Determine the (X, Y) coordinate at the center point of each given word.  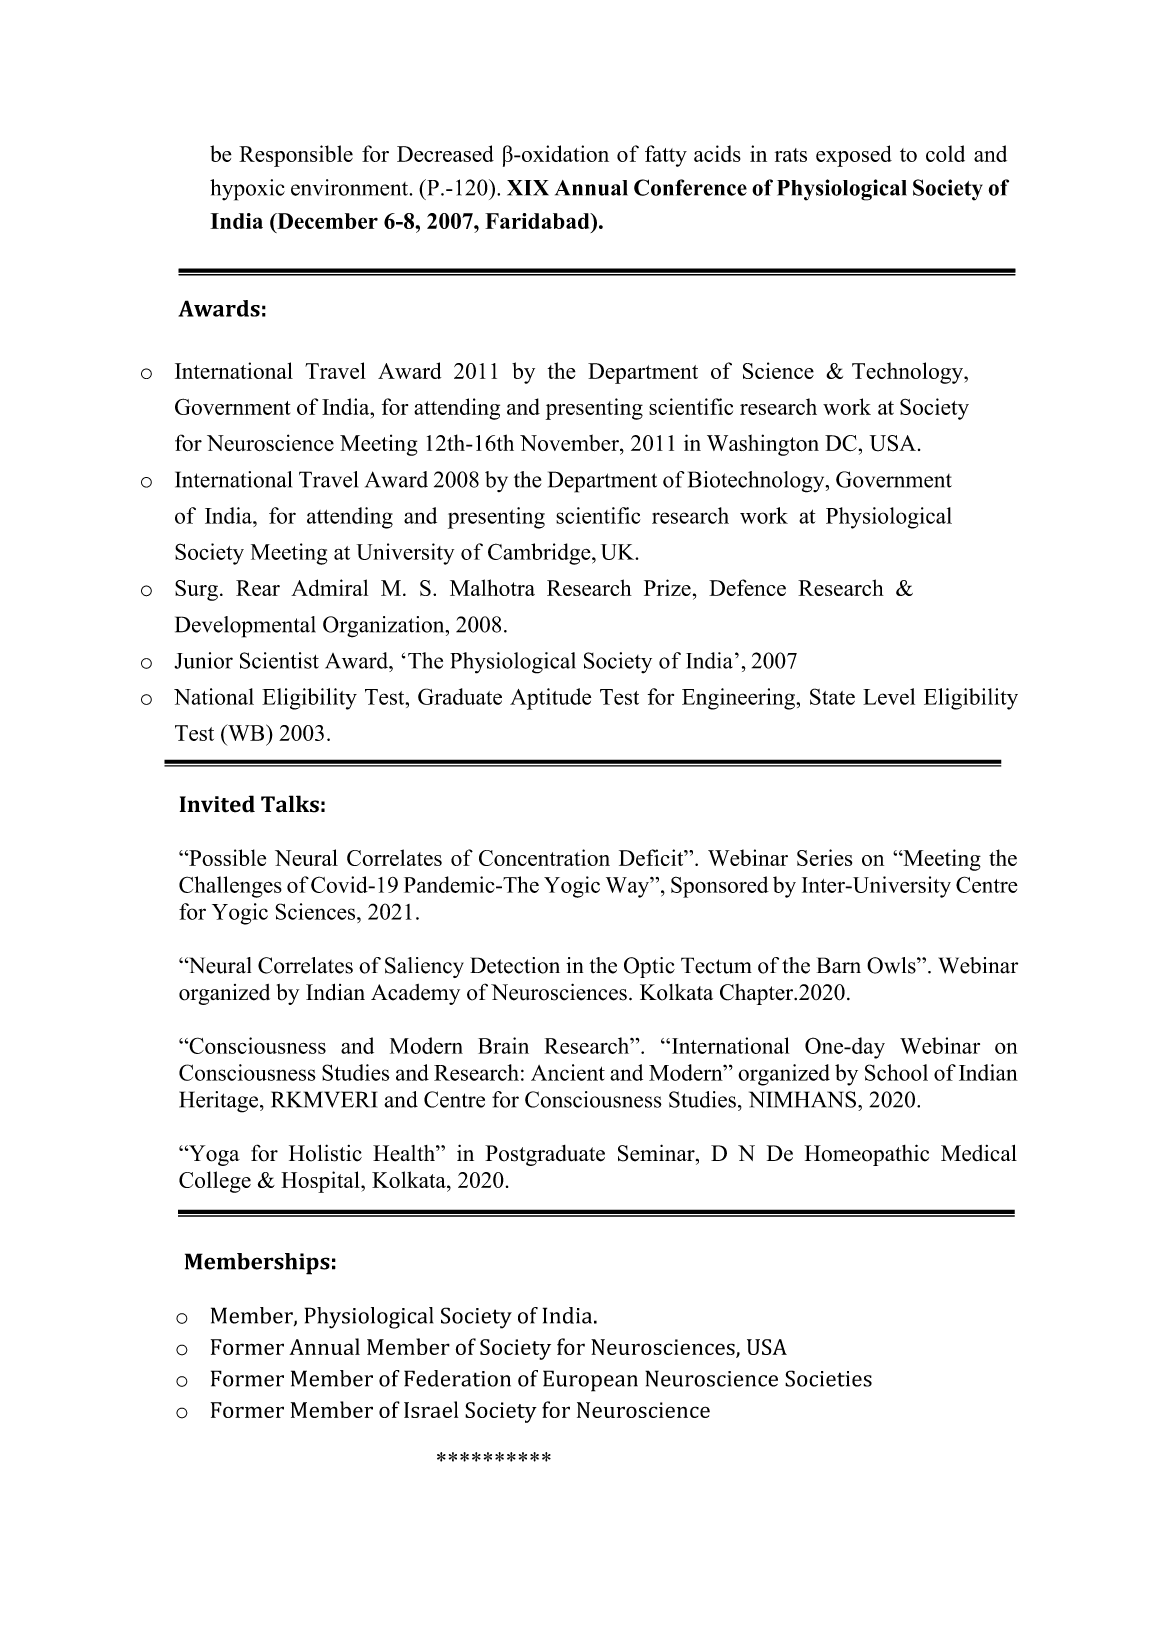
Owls (892, 965)
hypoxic (247, 190)
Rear (258, 588)
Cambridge (540, 554)
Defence (747, 587)
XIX (528, 188)
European (590, 1381)
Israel (431, 1409)
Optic (649, 967)
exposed (854, 156)
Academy (415, 994)
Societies (828, 1378)
